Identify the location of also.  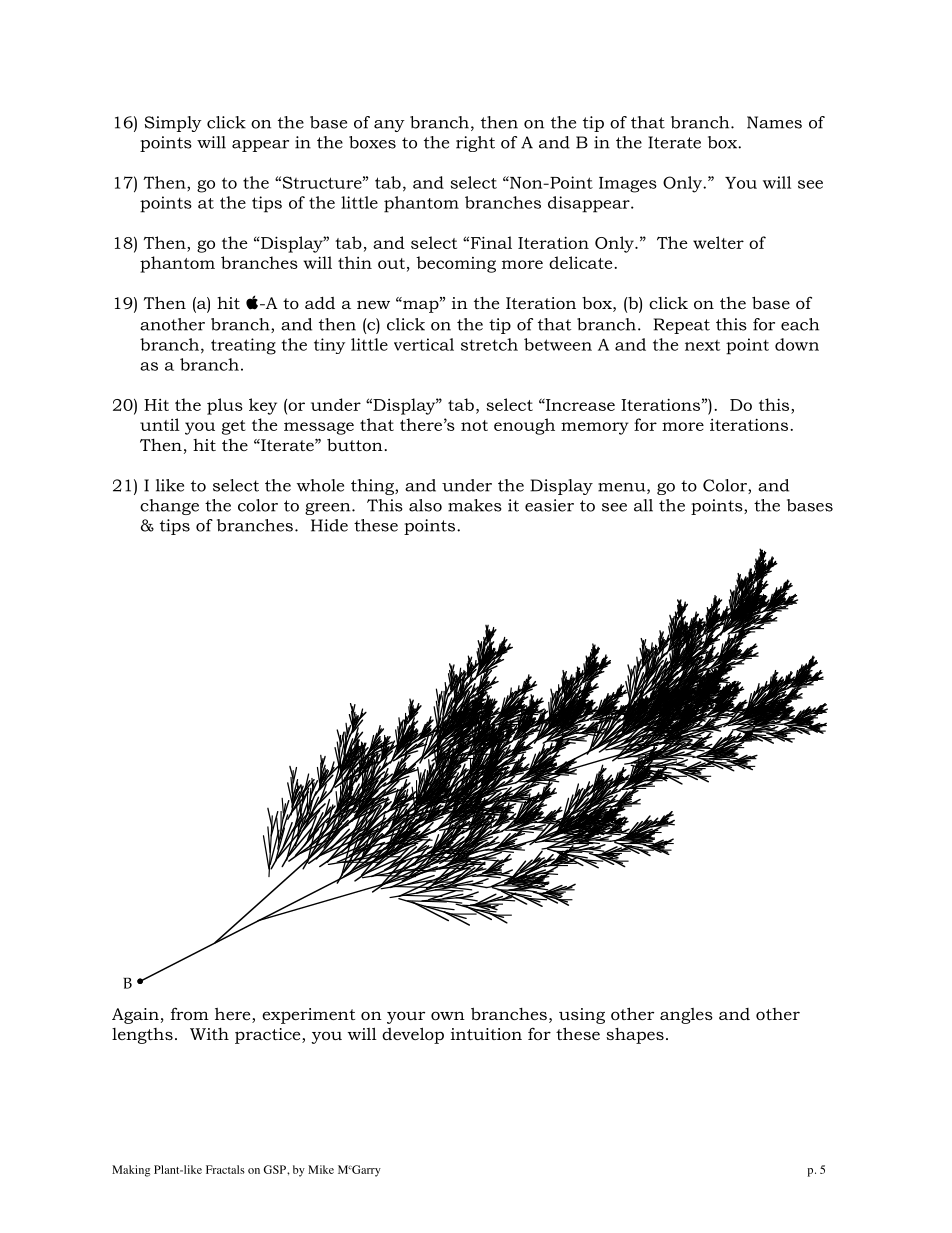
(425, 505).
